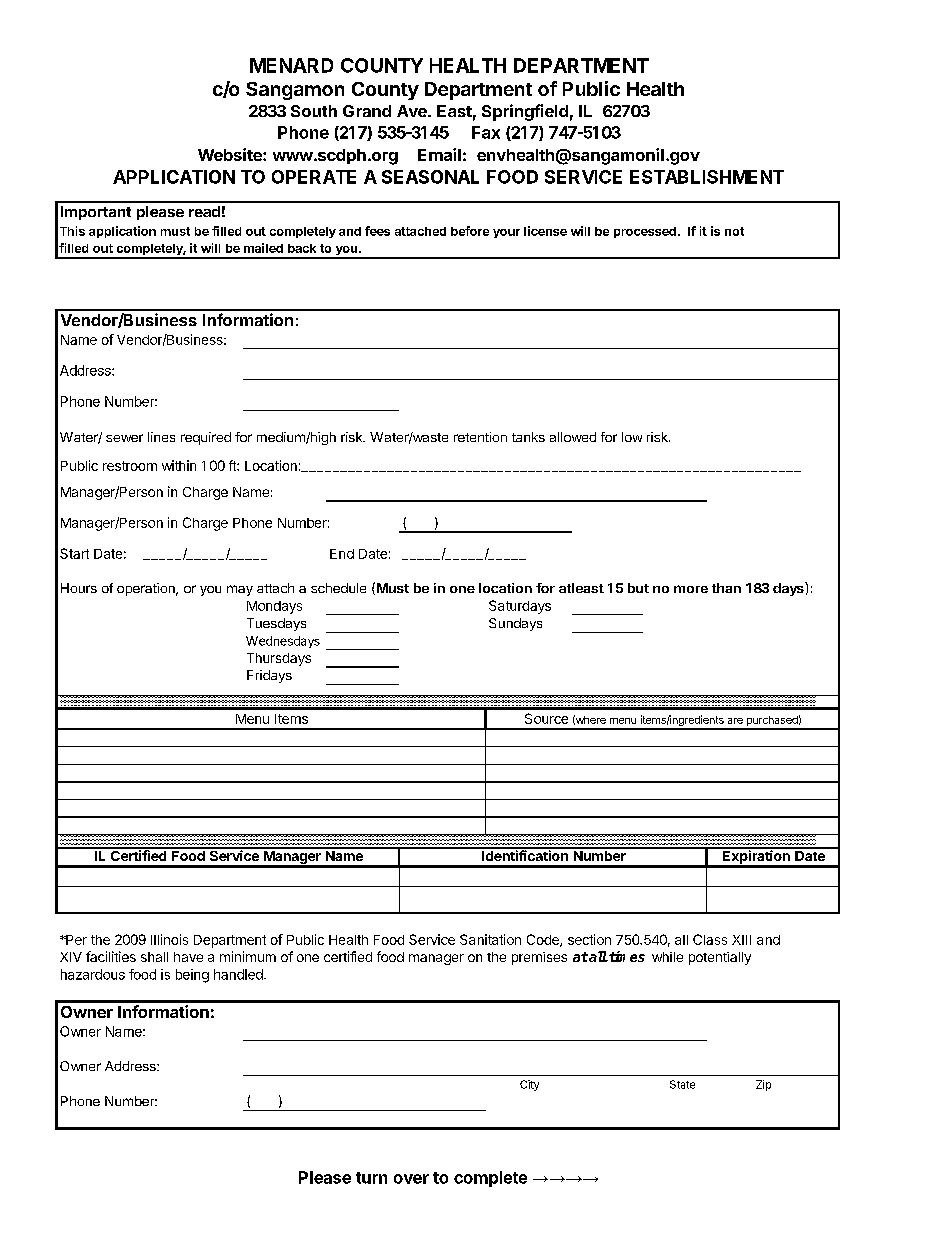 The height and width of the screenshot is (1233, 952). I want to click on Website, so click(231, 154).
